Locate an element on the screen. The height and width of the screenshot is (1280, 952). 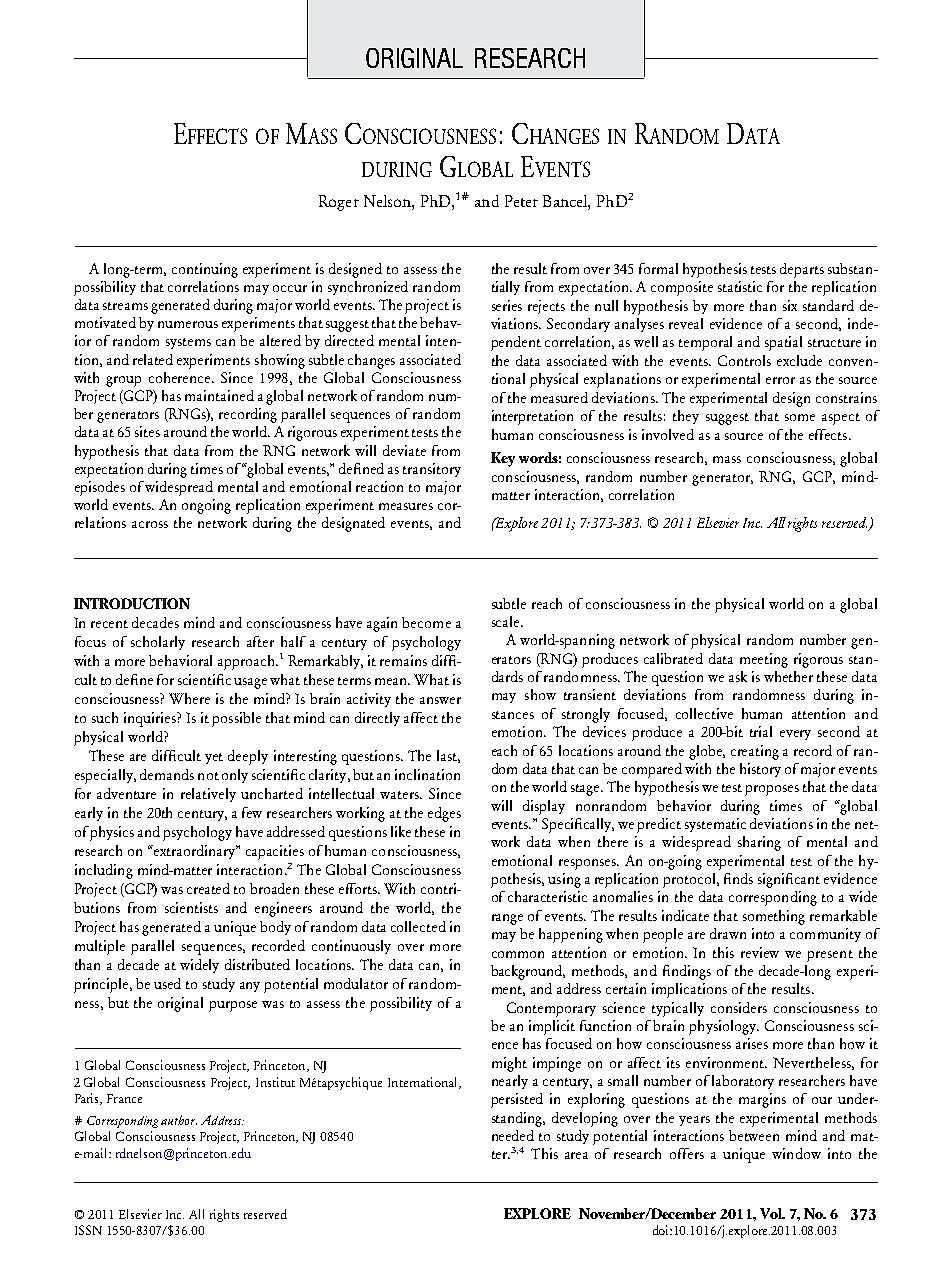
departs is located at coordinates (802, 270).
